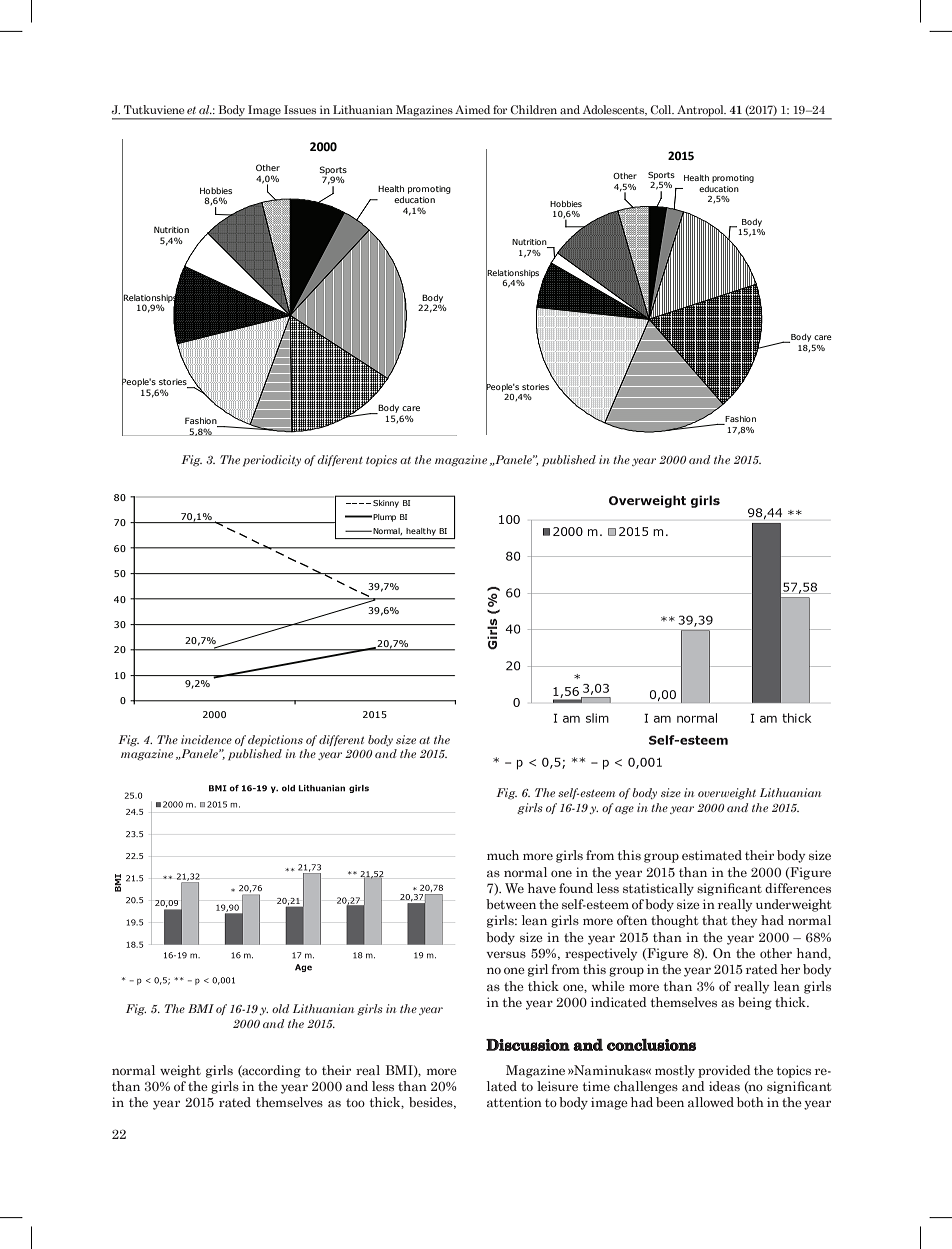 The image size is (952, 1249). Describe the element at coordinates (514, 1102) in the image. I see `attention` at that location.
